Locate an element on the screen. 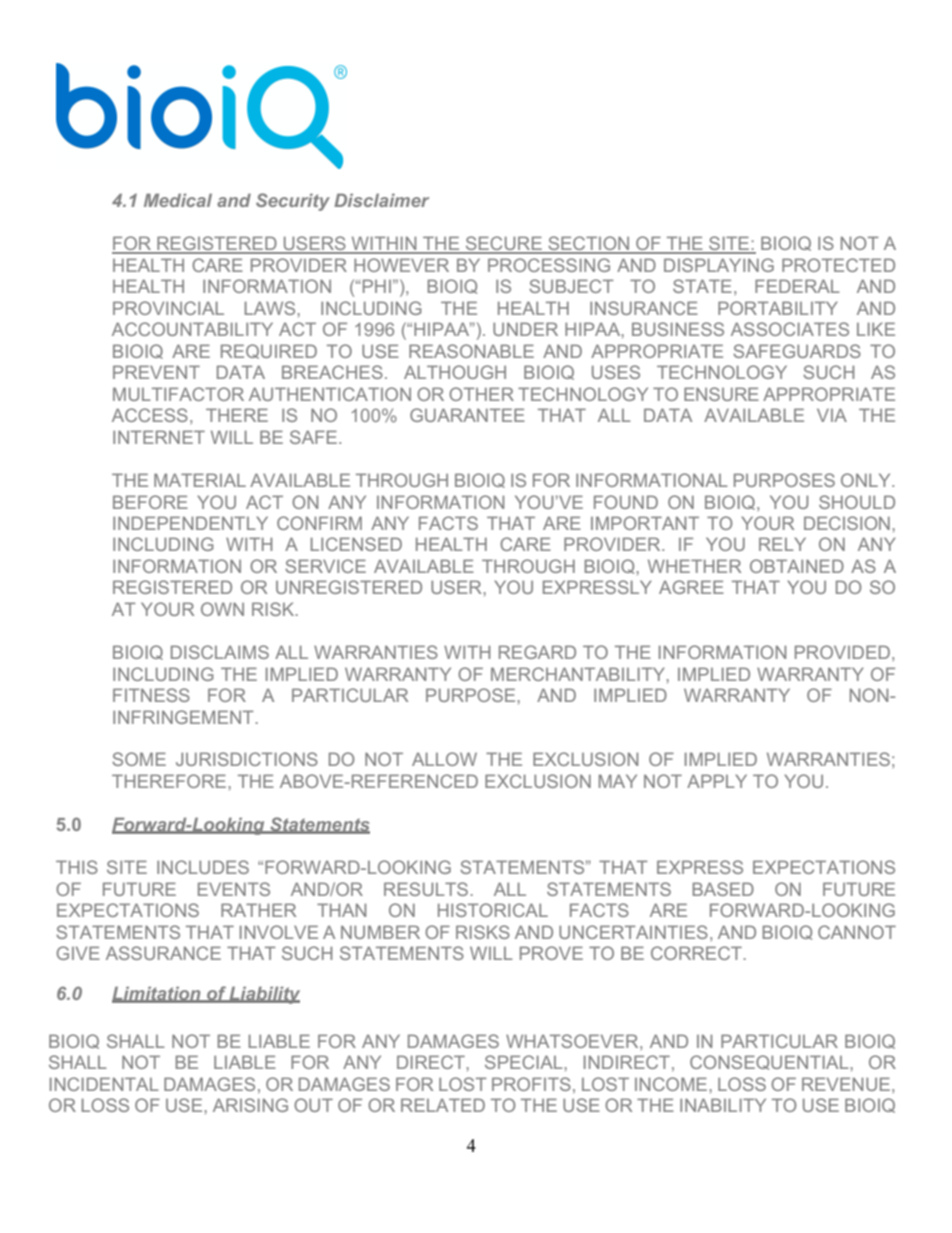 Image resolution: width=952 pixels, height=1233 pixels. Medical is located at coordinates (178, 200).
